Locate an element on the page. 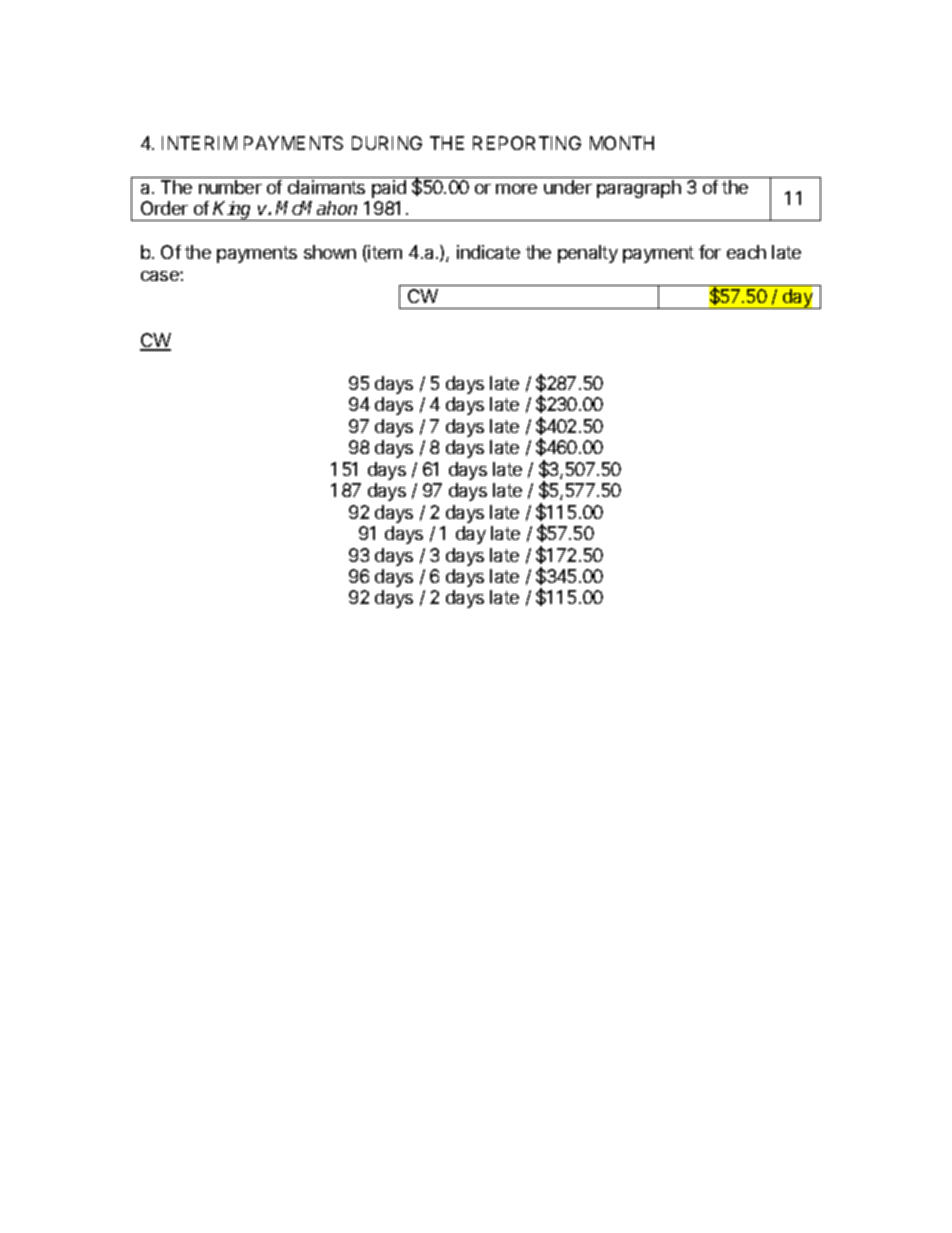  indicate is located at coordinates (488, 252).
